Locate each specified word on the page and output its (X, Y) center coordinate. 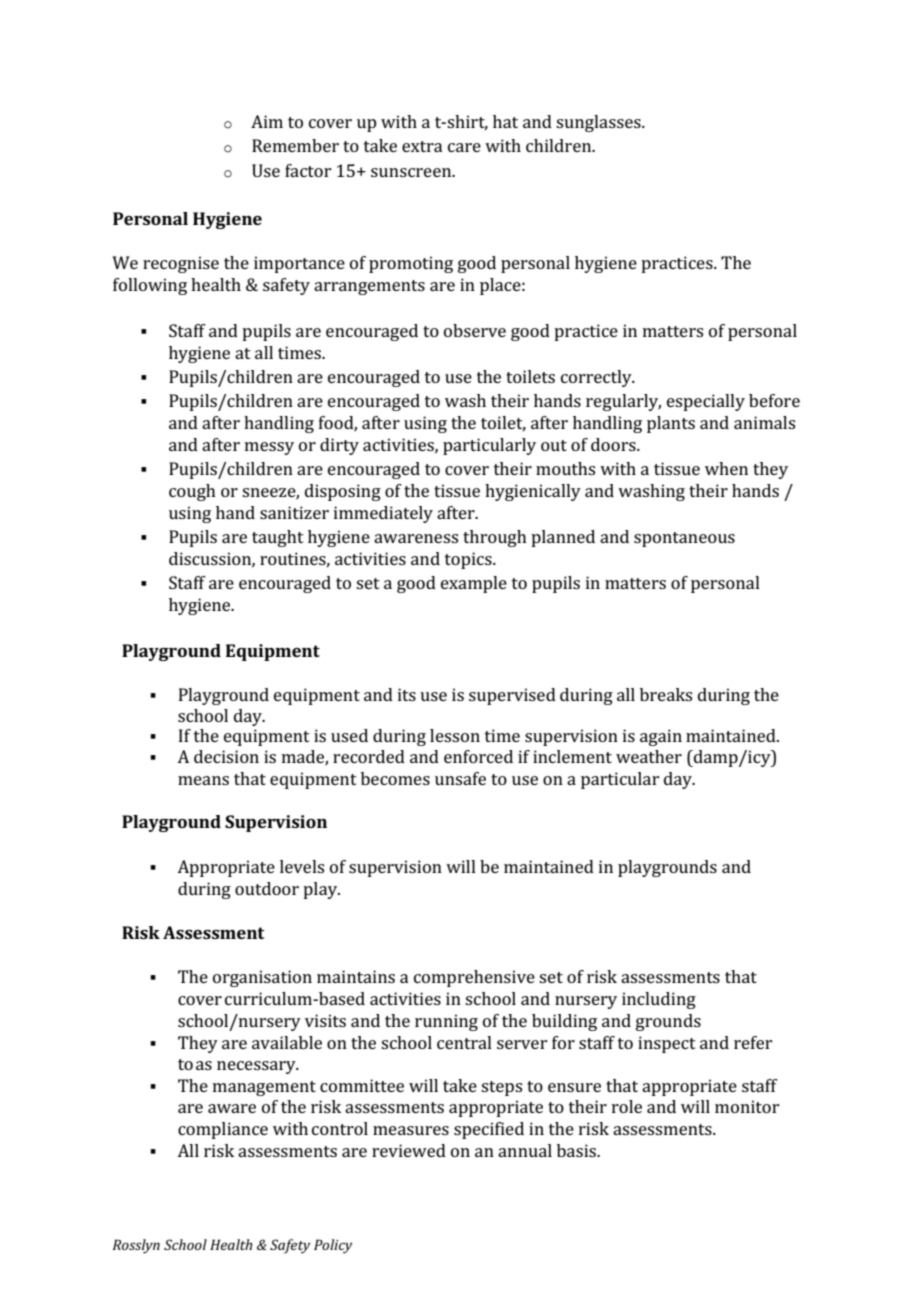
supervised (512, 696)
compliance (223, 1130)
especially (706, 402)
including (659, 1000)
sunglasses (599, 123)
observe (475, 330)
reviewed (409, 1150)
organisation (262, 978)
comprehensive (474, 978)
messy (269, 448)
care (464, 147)
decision (226, 756)
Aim (267, 121)
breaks (666, 694)
